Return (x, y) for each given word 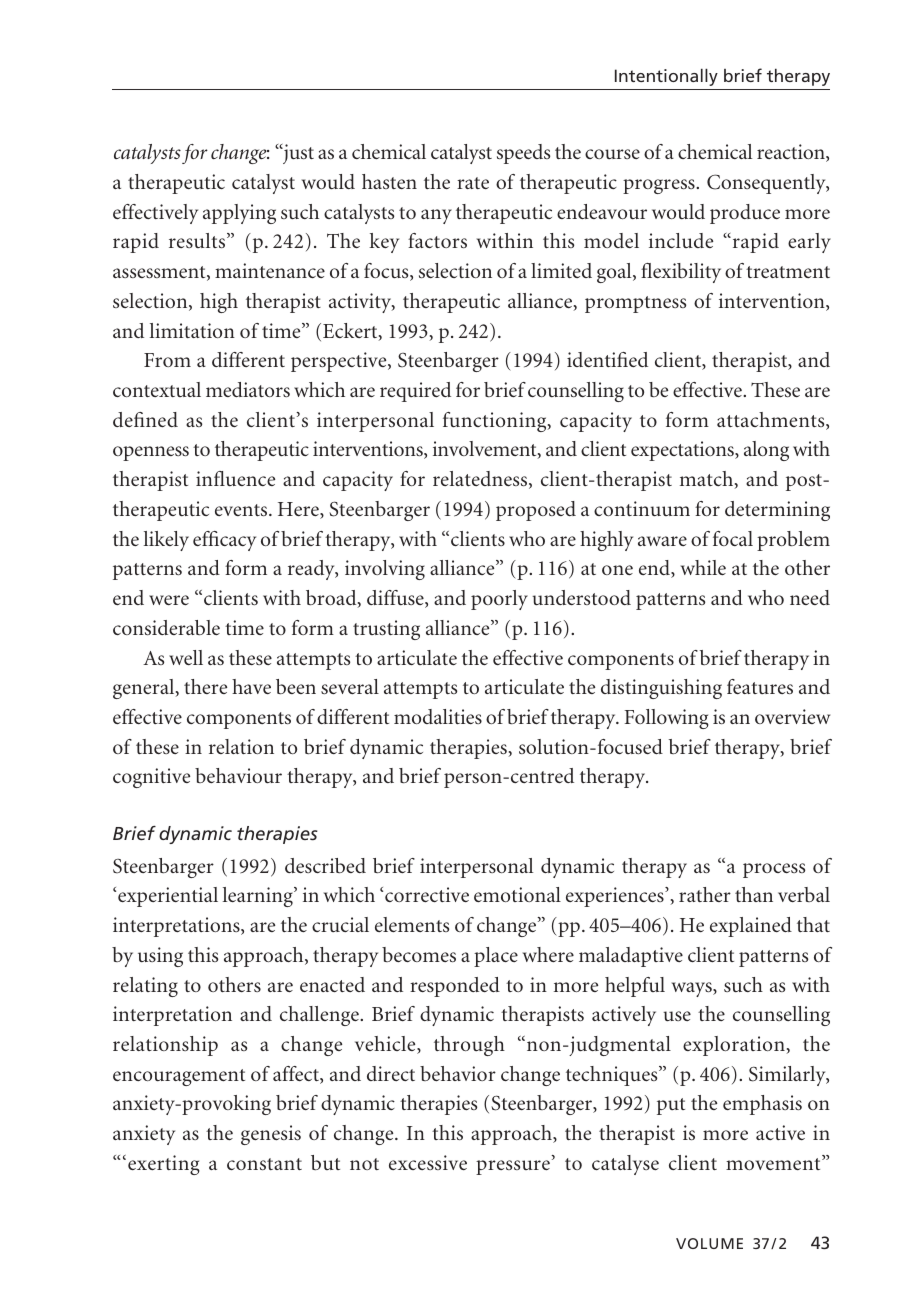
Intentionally (666, 77)
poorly (499, 600)
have (251, 686)
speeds (523, 154)
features (760, 686)
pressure (513, 1167)
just (297, 154)
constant (264, 1164)
